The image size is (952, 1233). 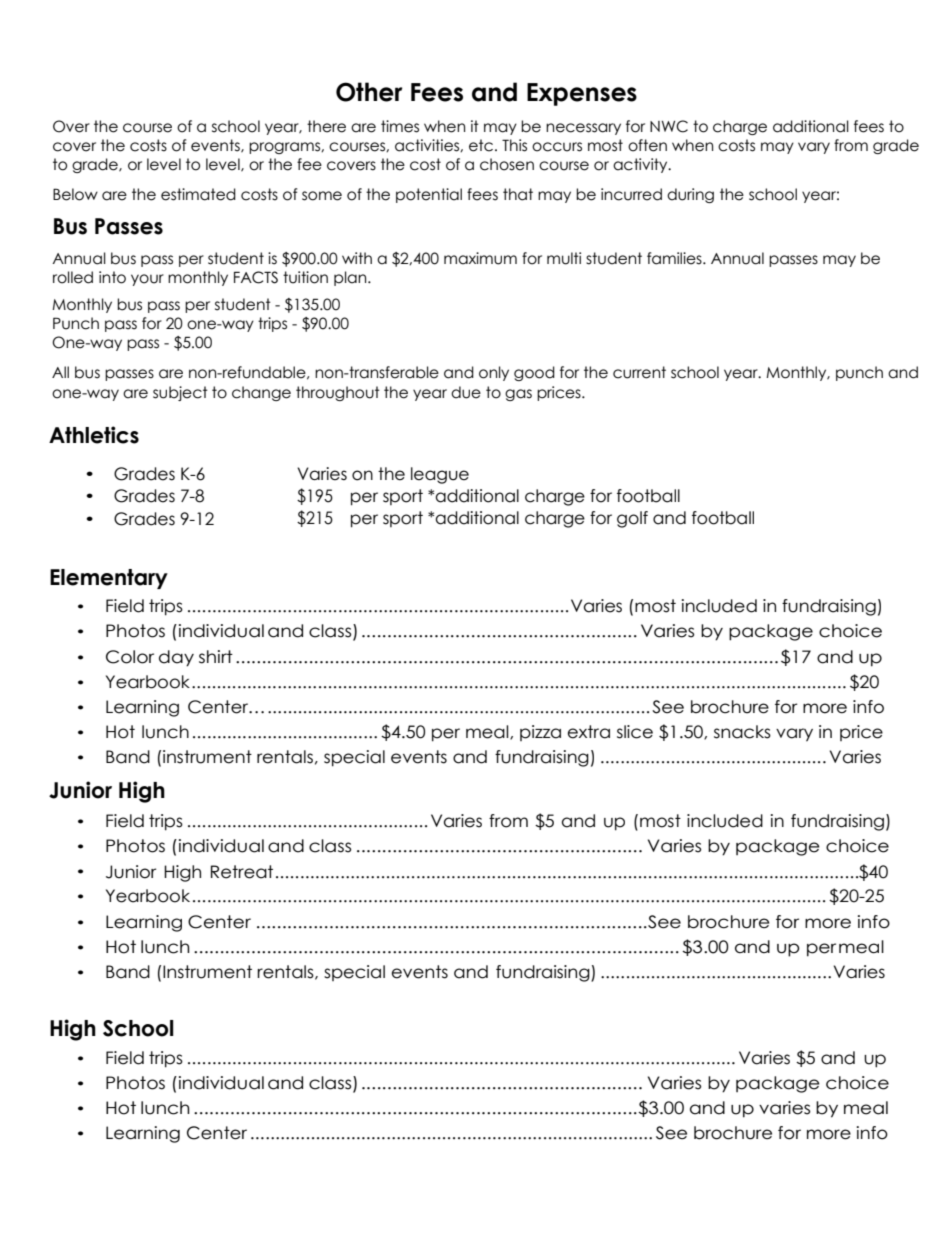 What do you see at coordinates (400, 126) in the document?
I see `times` at bounding box center [400, 126].
